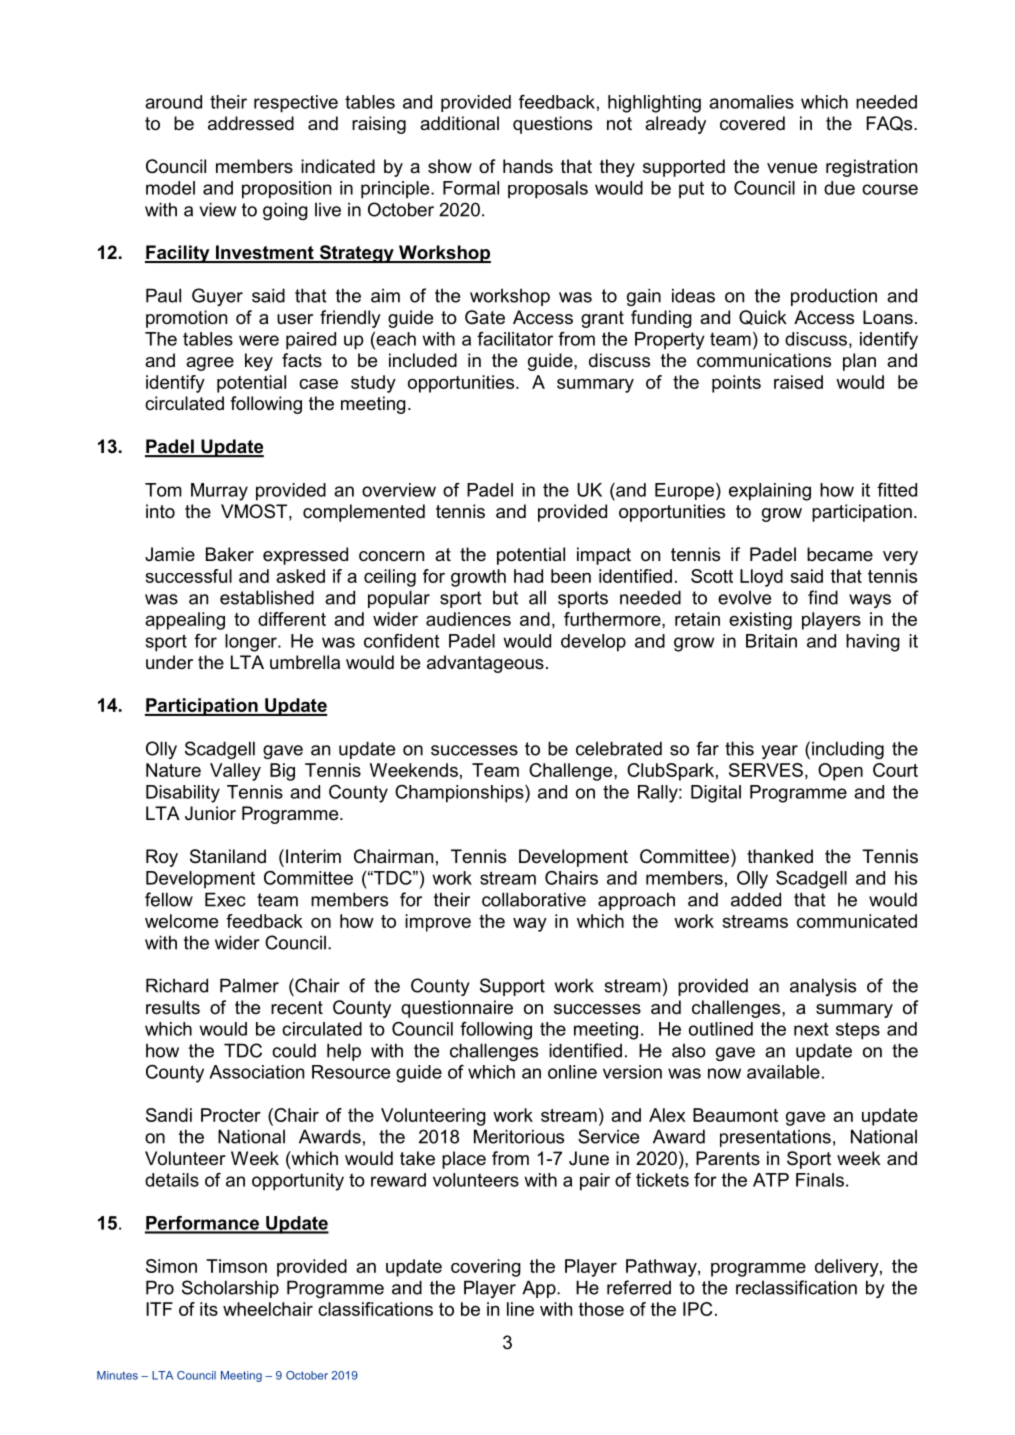  What do you see at coordinates (792, 168) in the screenshot?
I see `venue` at bounding box center [792, 168].
